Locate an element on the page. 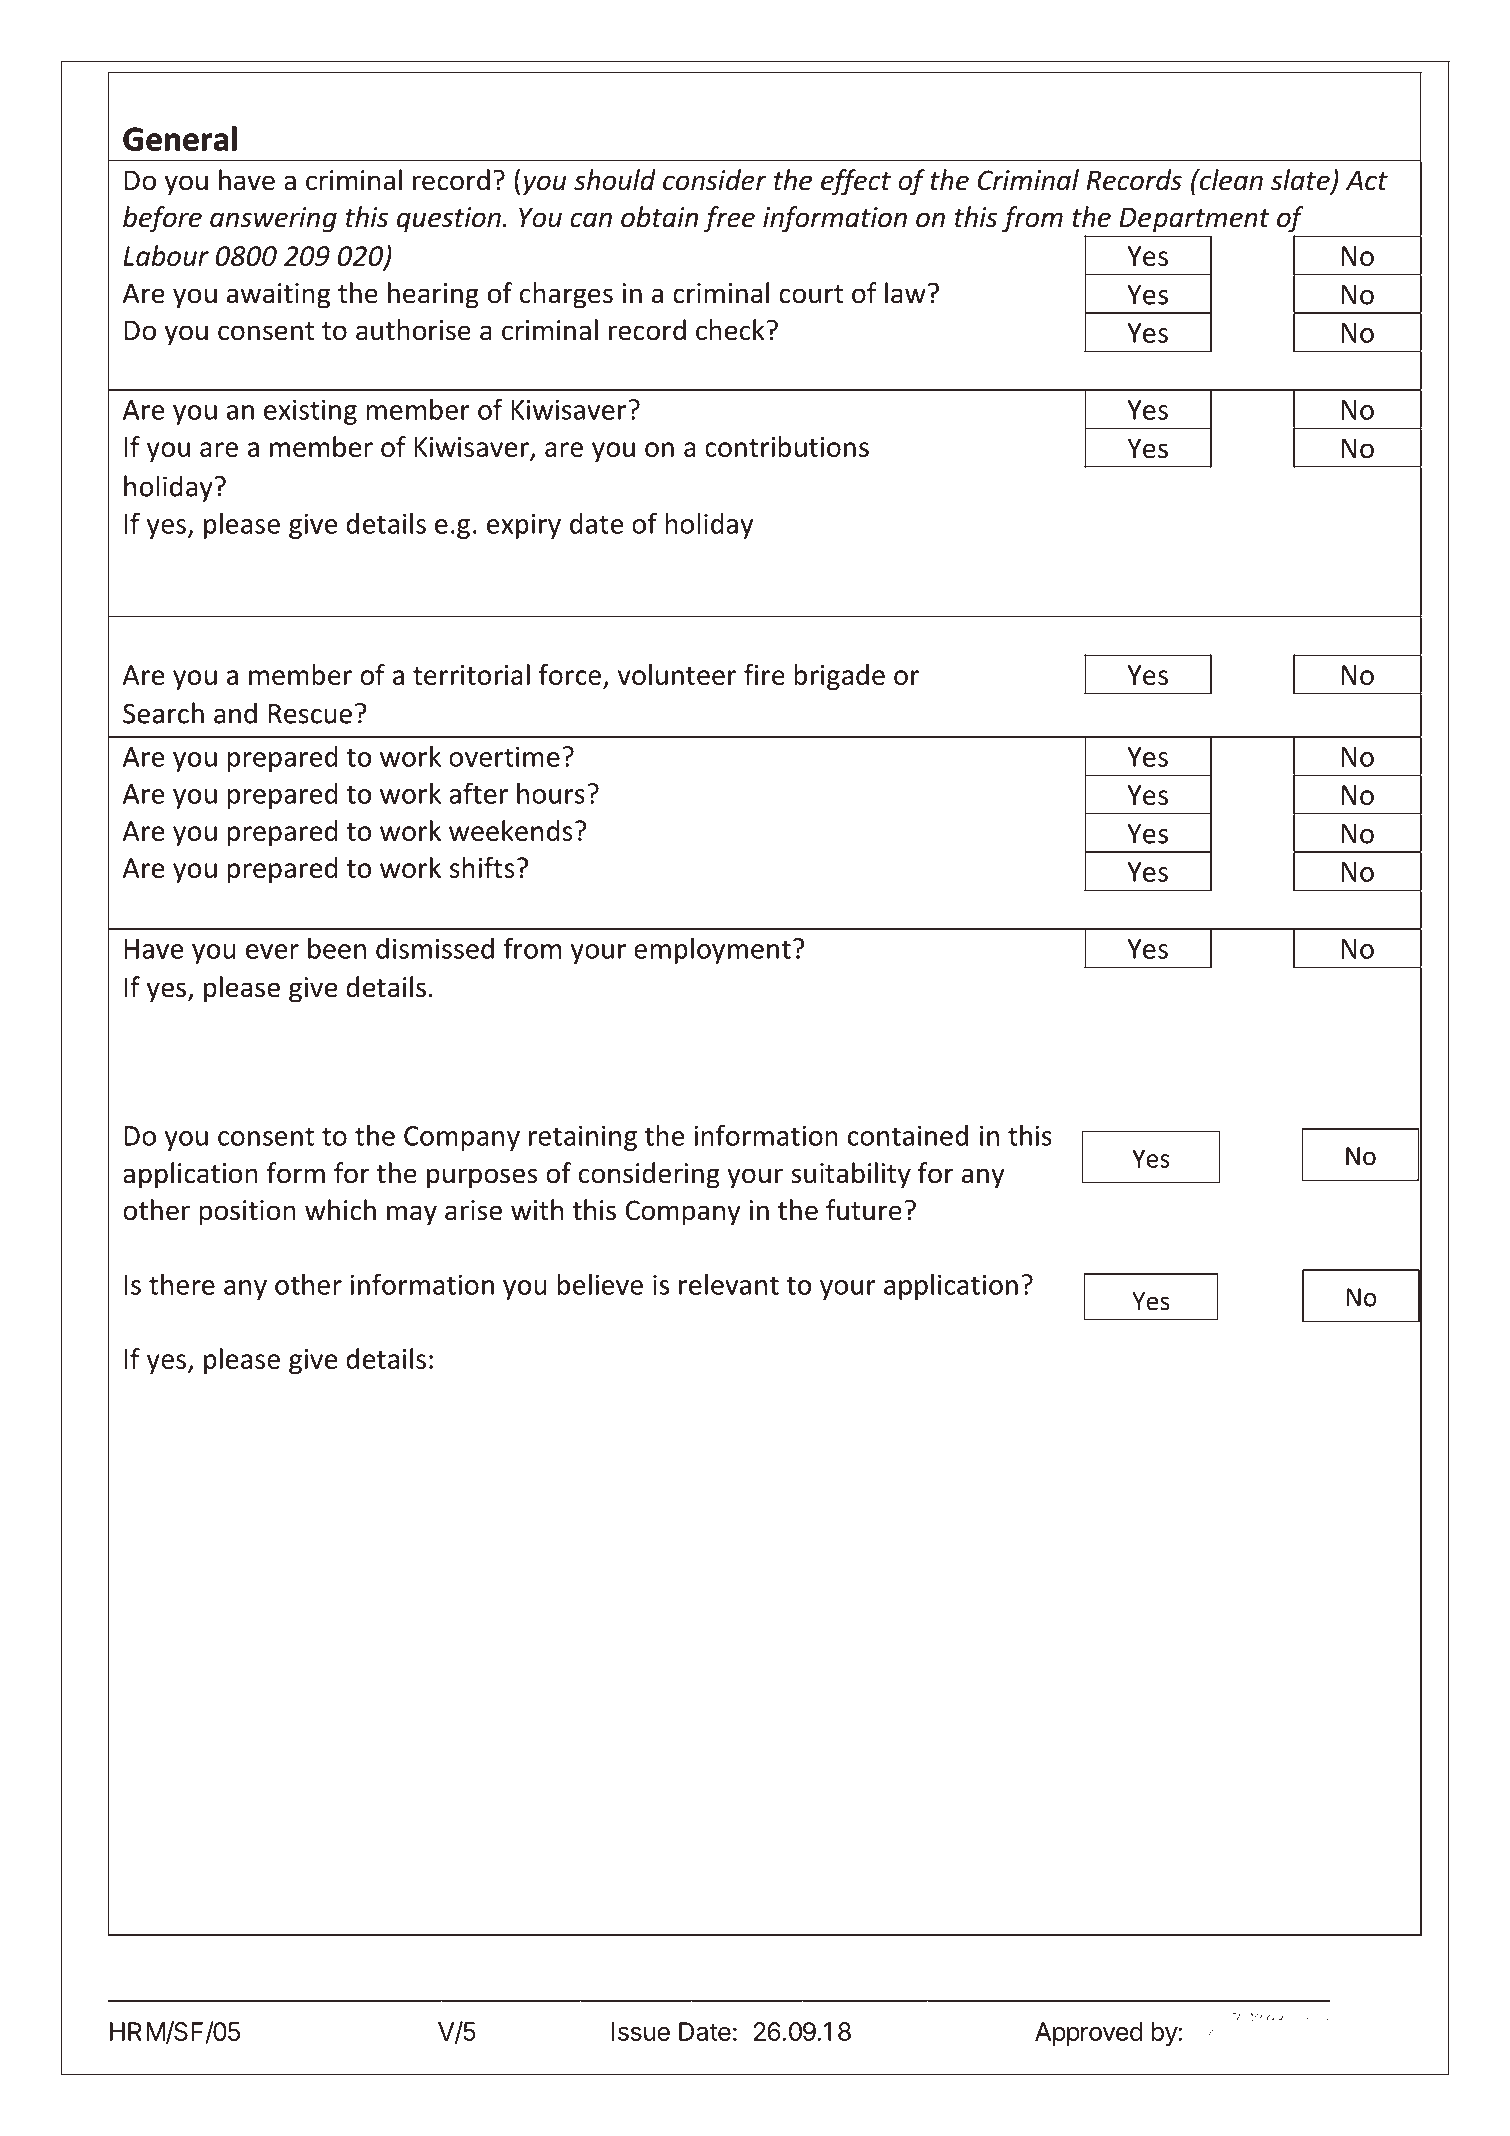  there is located at coordinates (182, 1284).
